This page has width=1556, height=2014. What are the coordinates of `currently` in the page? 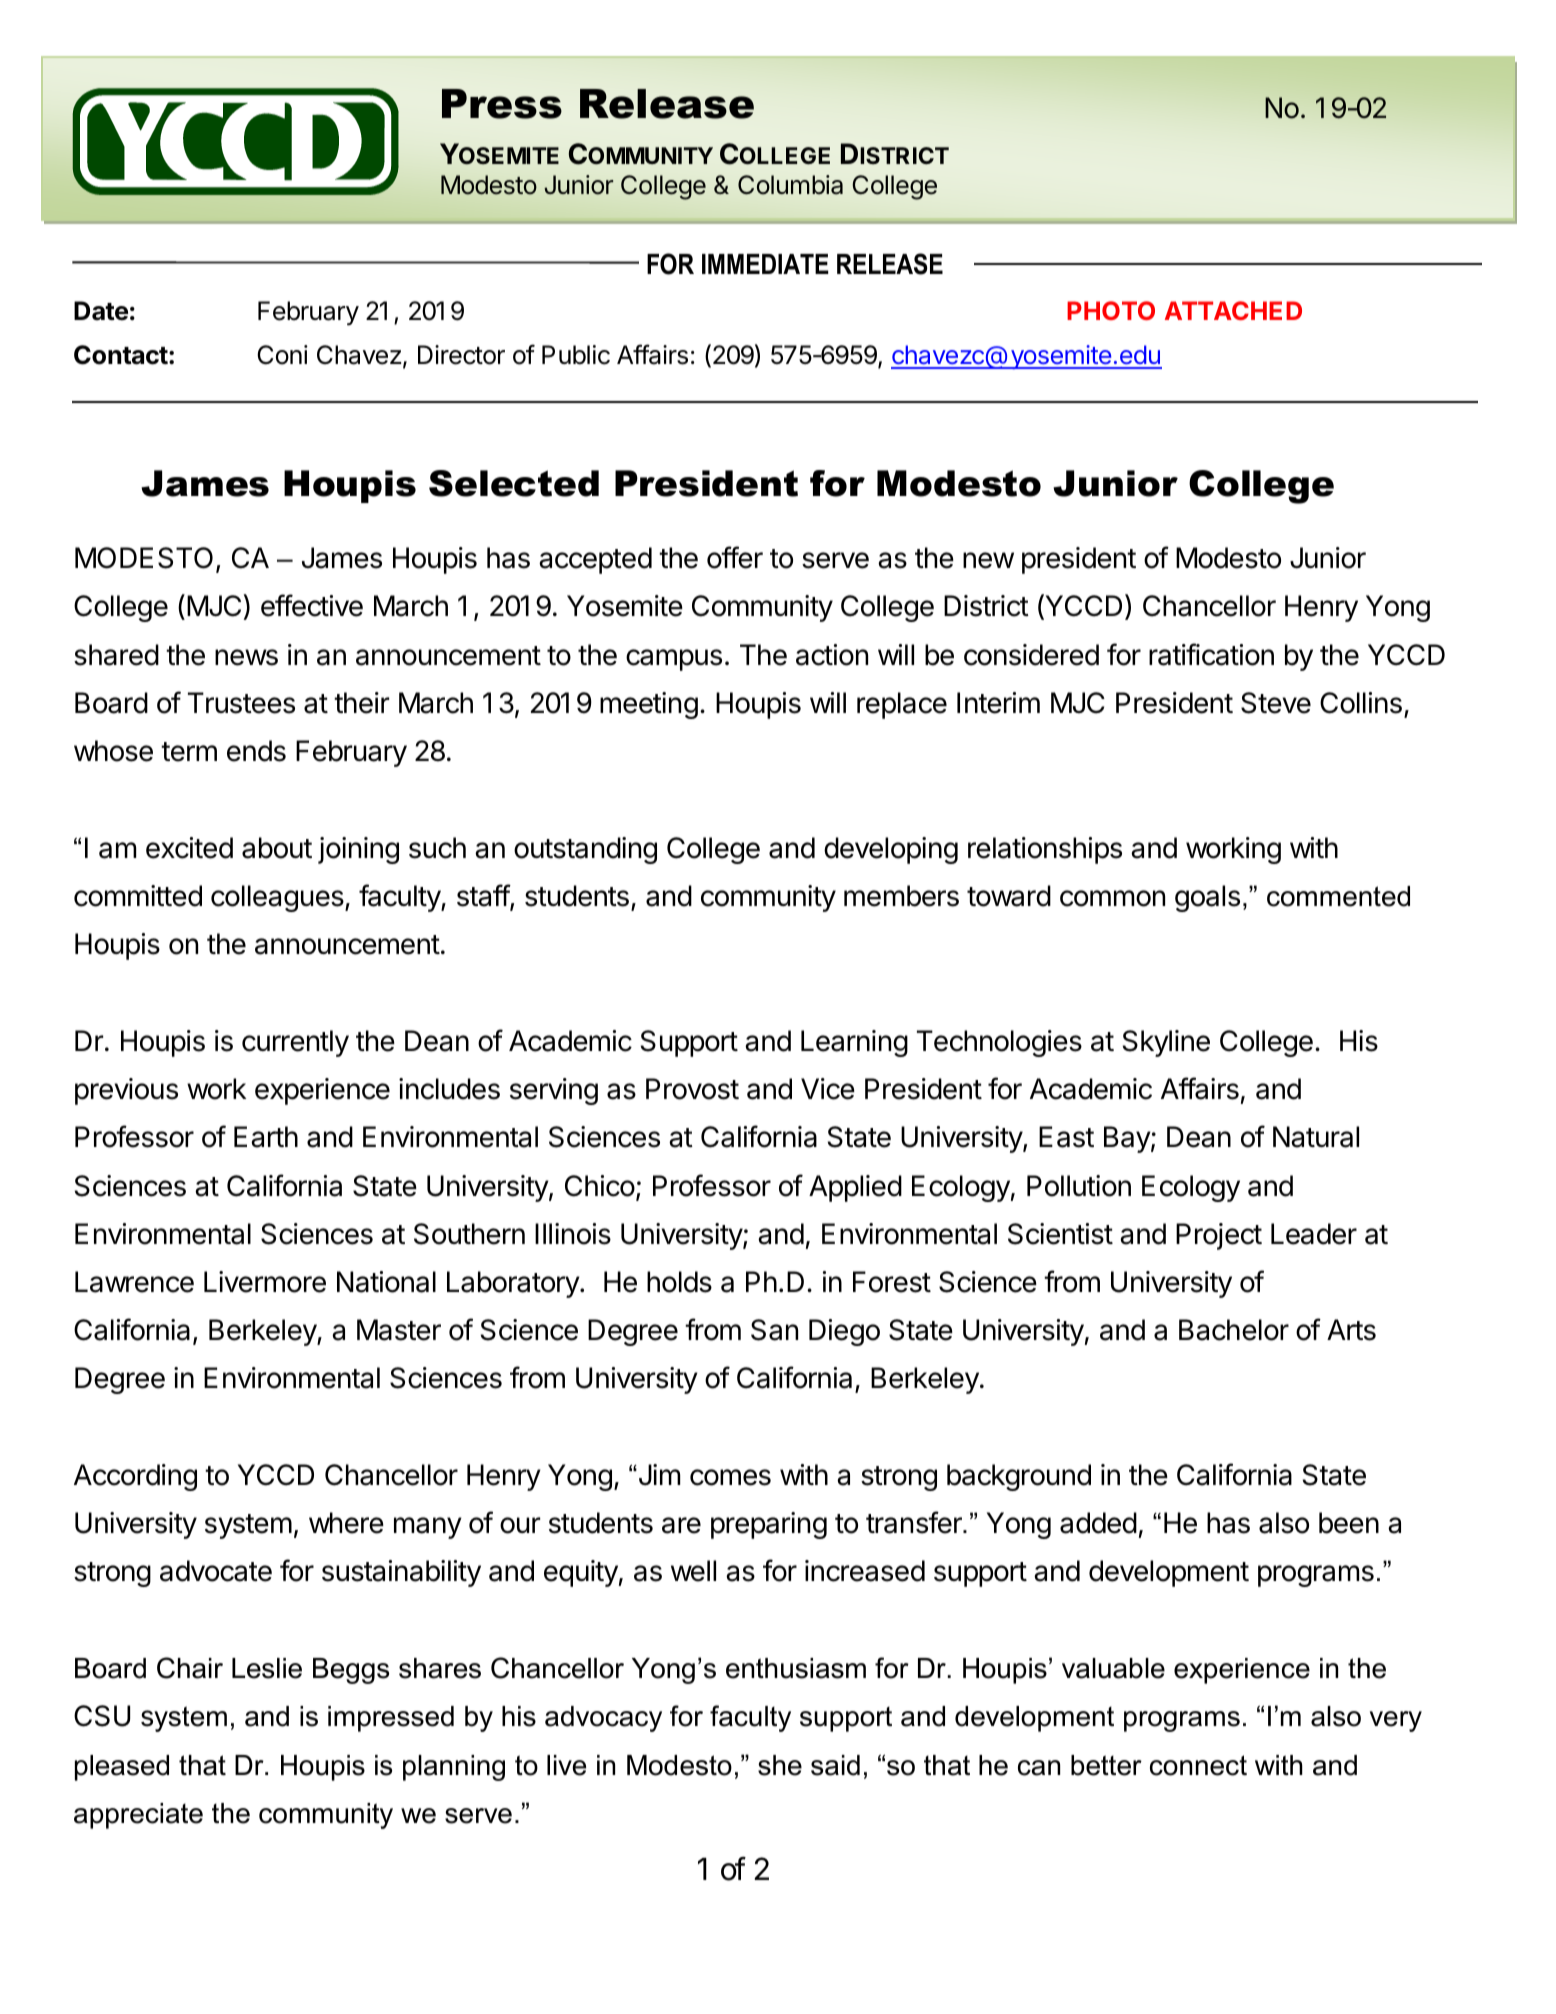 It's located at (295, 1043).
